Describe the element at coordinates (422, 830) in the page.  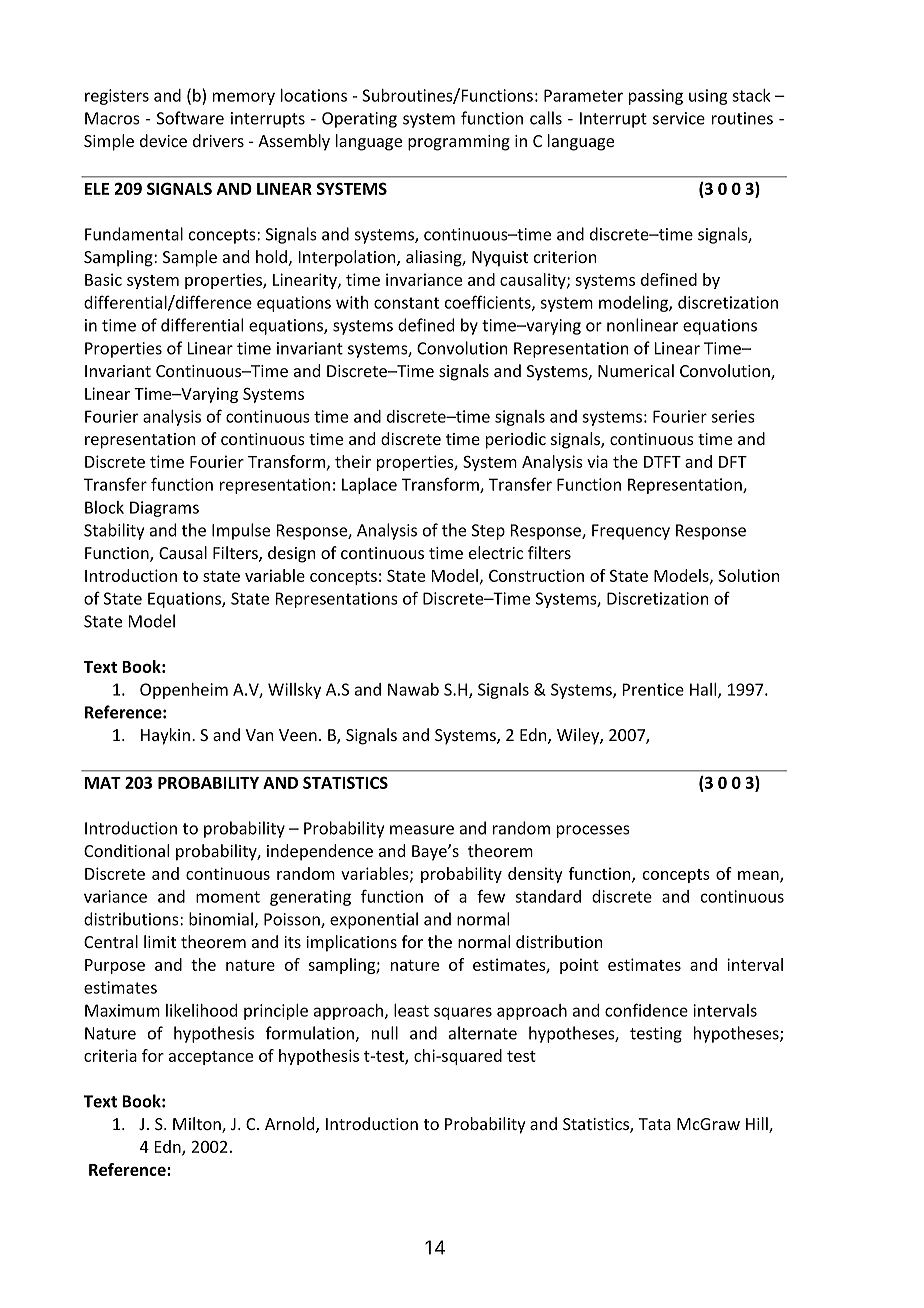
I see `measure` at that location.
